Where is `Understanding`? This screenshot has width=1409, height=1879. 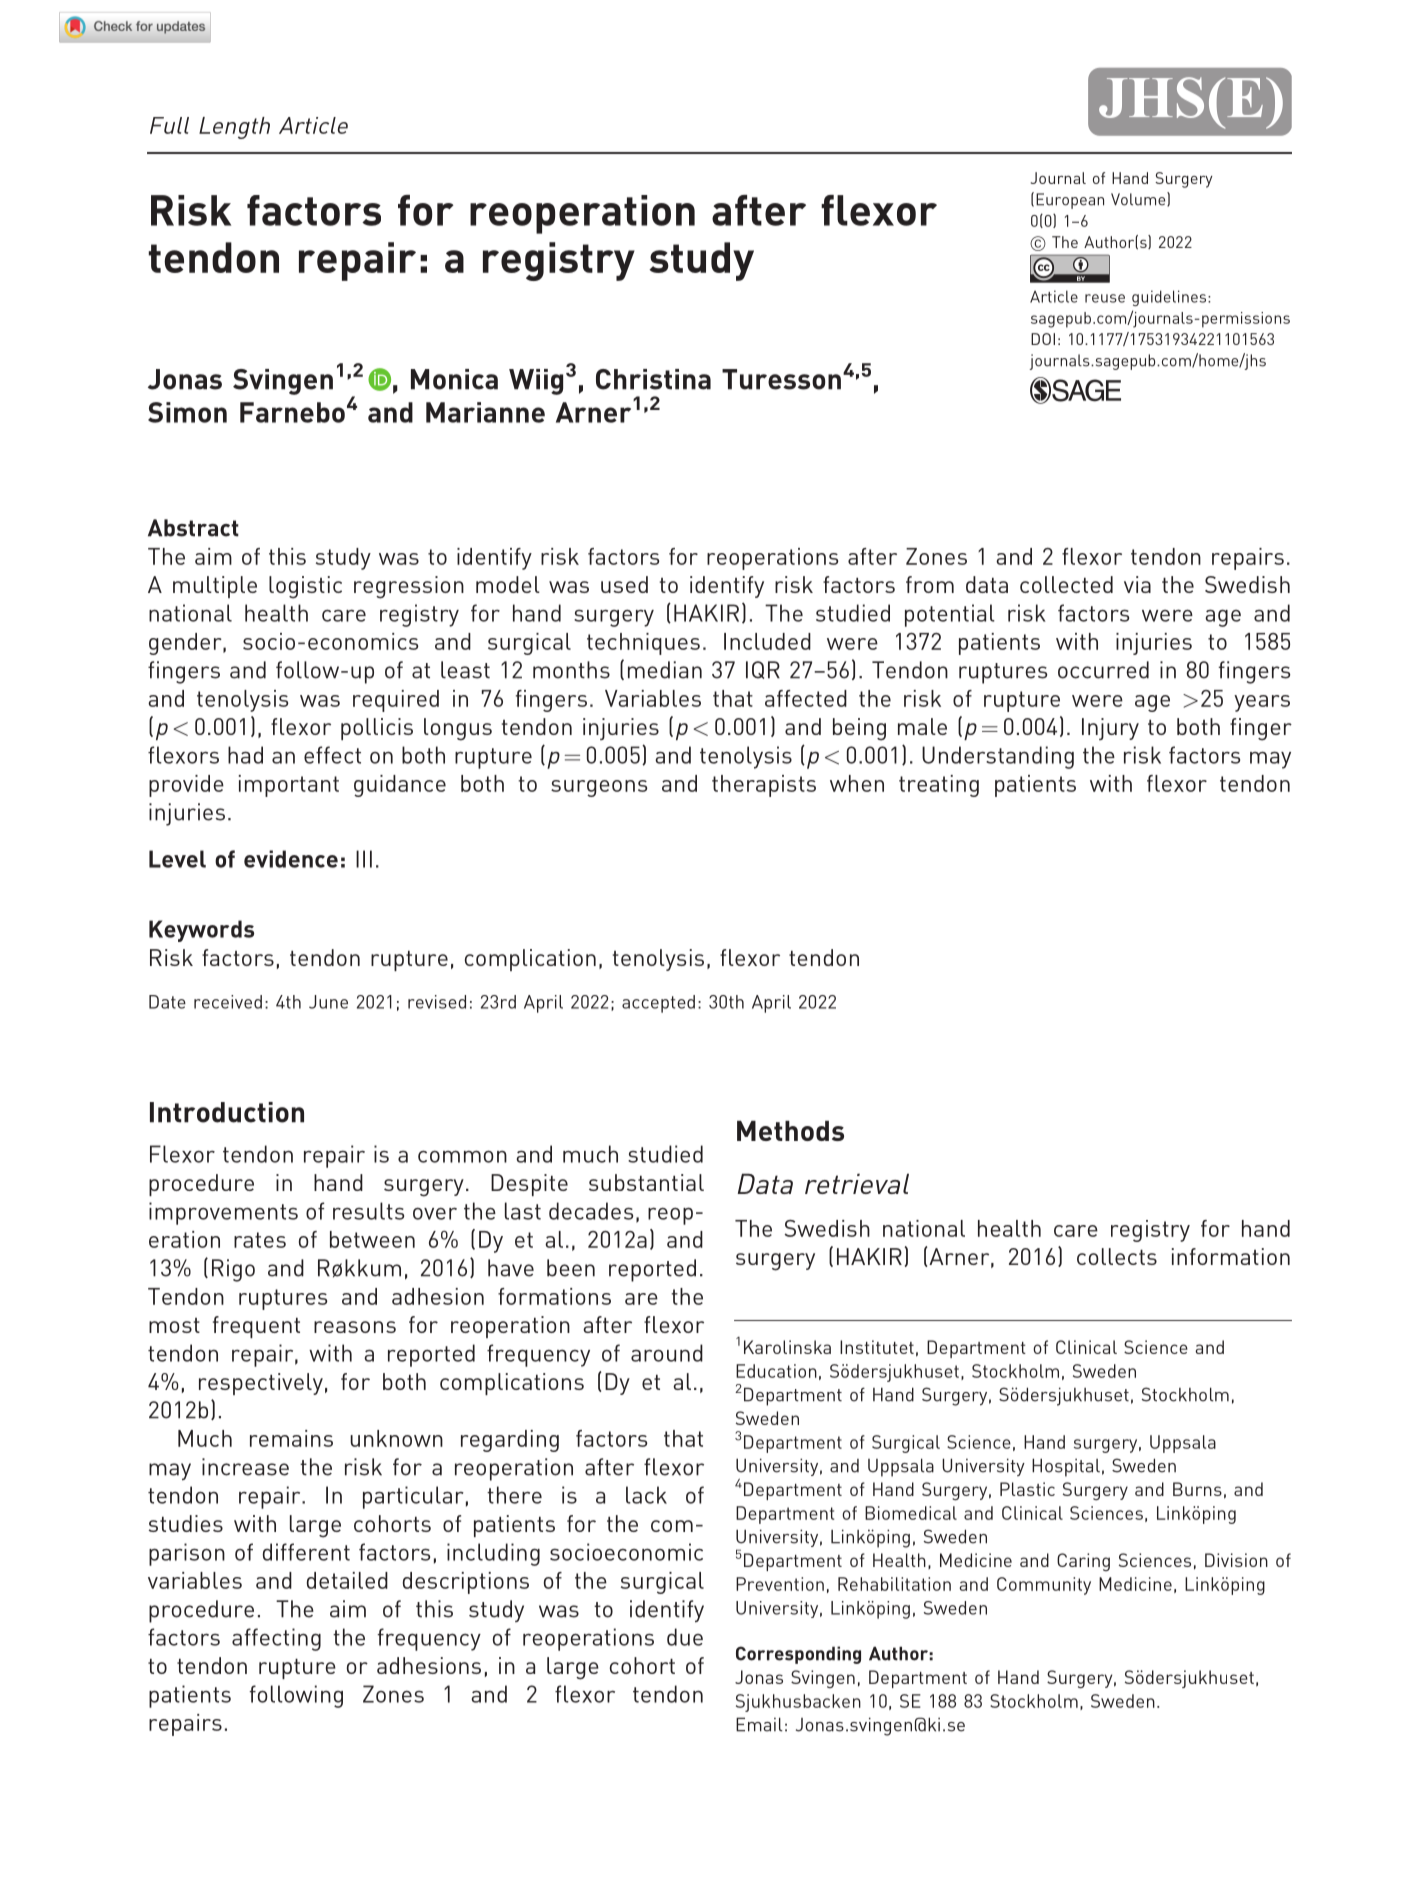 Understanding is located at coordinates (998, 757).
